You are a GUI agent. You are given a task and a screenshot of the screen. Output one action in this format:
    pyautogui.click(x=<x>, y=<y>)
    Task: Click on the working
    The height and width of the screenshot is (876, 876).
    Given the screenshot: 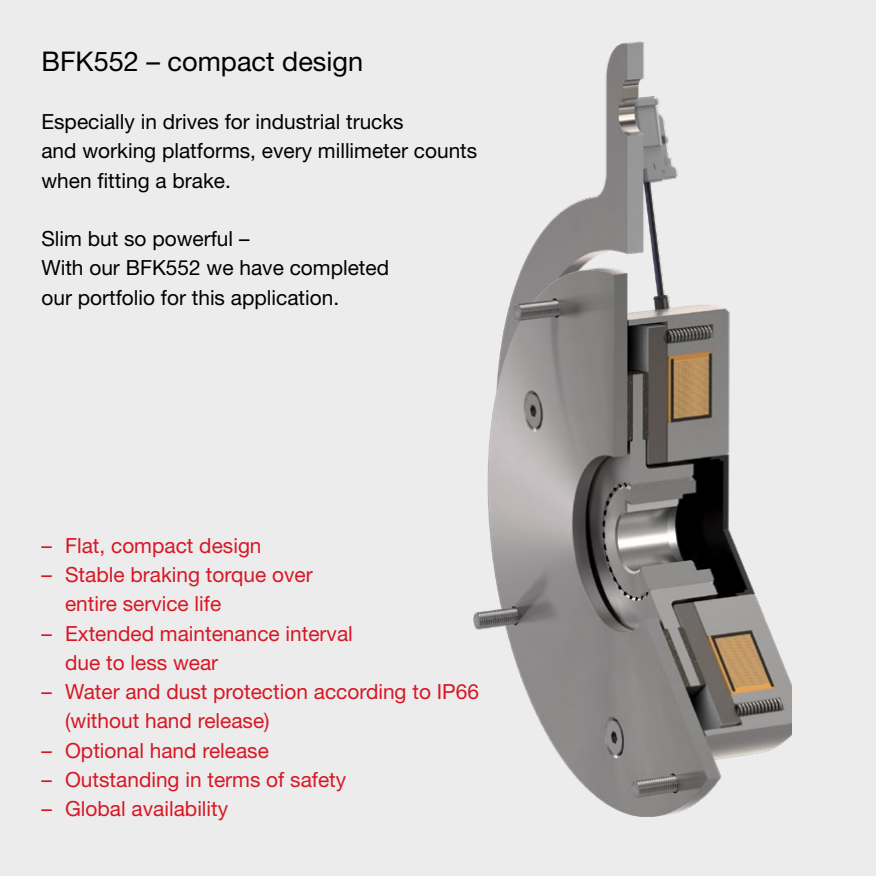 What is the action you would take?
    pyautogui.click(x=118, y=153)
